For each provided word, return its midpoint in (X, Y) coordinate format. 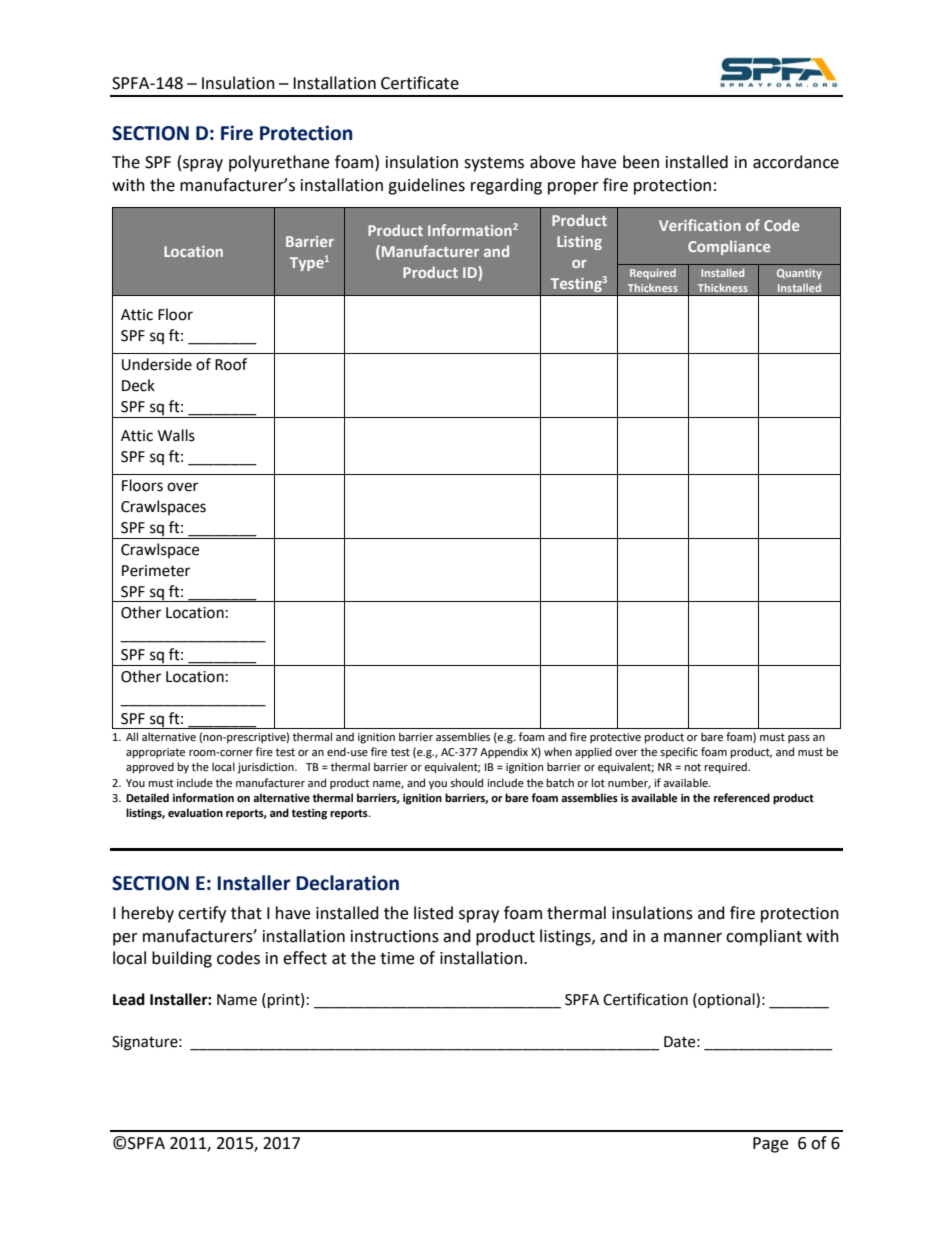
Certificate (420, 83)
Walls (176, 435)
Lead (129, 999)
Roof (231, 364)
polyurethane (279, 163)
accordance (796, 162)
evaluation (195, 813)
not (693, 767)
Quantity (799, 274)
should (466, 782)
